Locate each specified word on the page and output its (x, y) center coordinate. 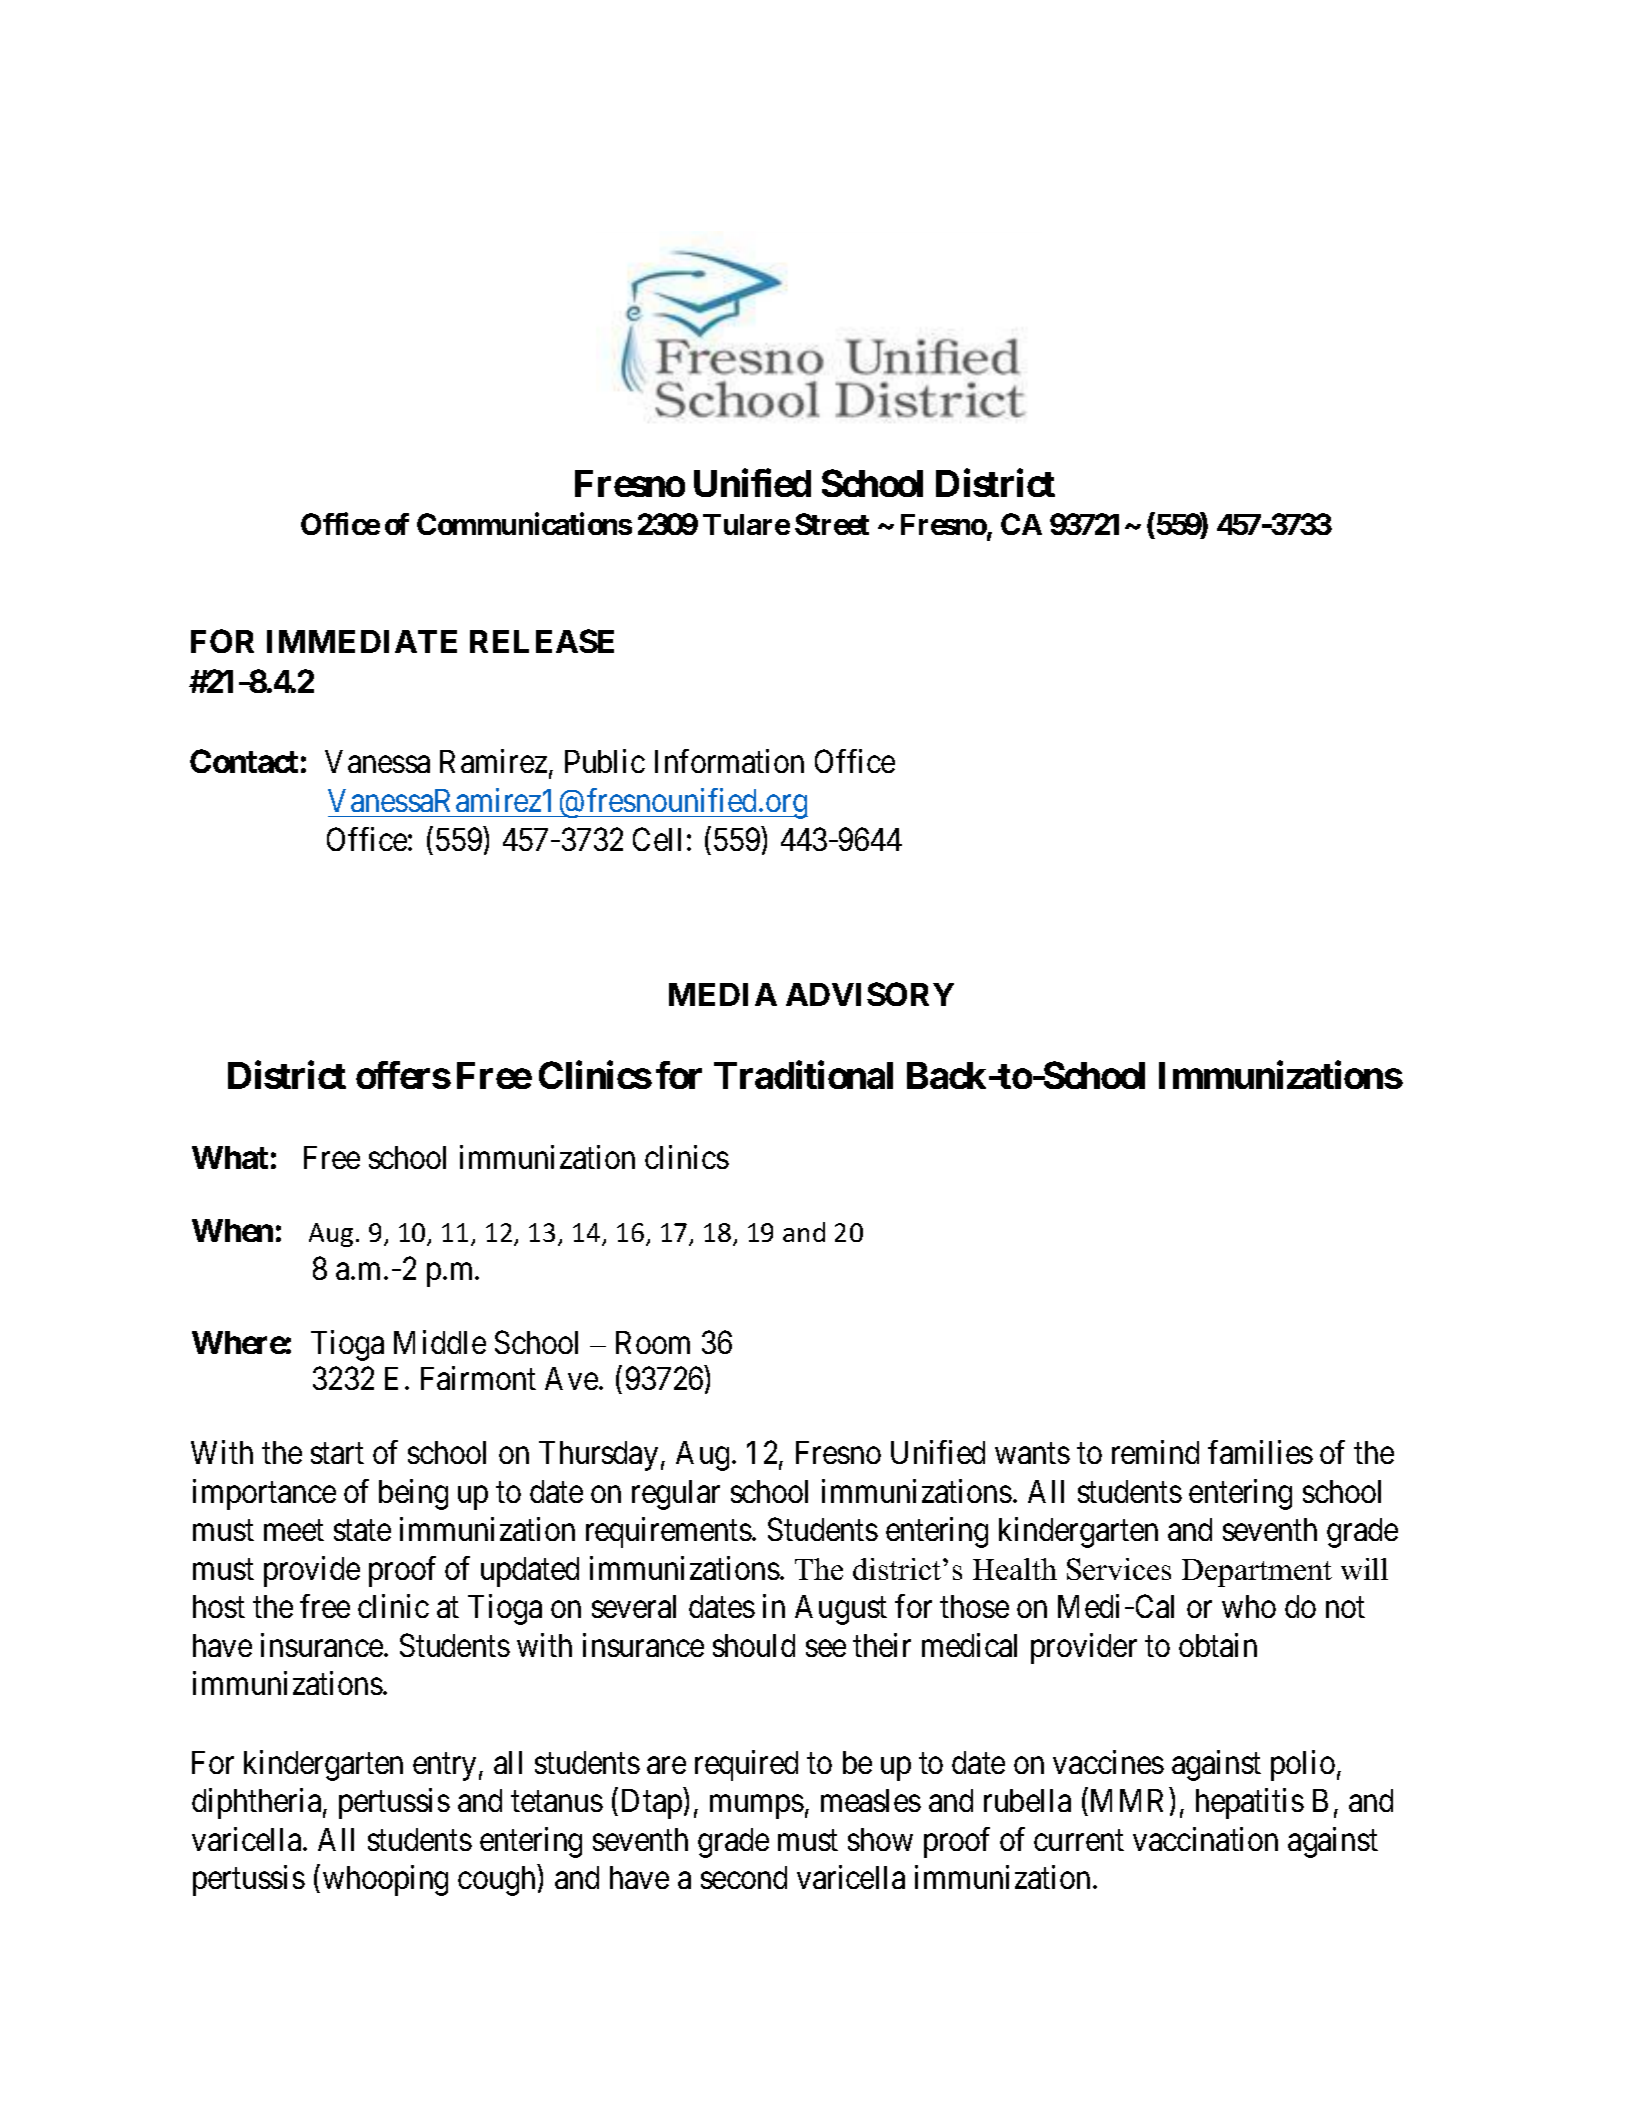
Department (1257, 1573)
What (230, 1157)
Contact (244, 761)
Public (605, 761)
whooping (385, 1881)
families (1260, 1452)
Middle (440, 1342)
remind (1155, 1452)
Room (653, 1342)
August (841, 1610)
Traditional (803, 1075)
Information (729, 761)
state (362, 1530)
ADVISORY (870, 994)
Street (832, 524)
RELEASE (542, 641)
